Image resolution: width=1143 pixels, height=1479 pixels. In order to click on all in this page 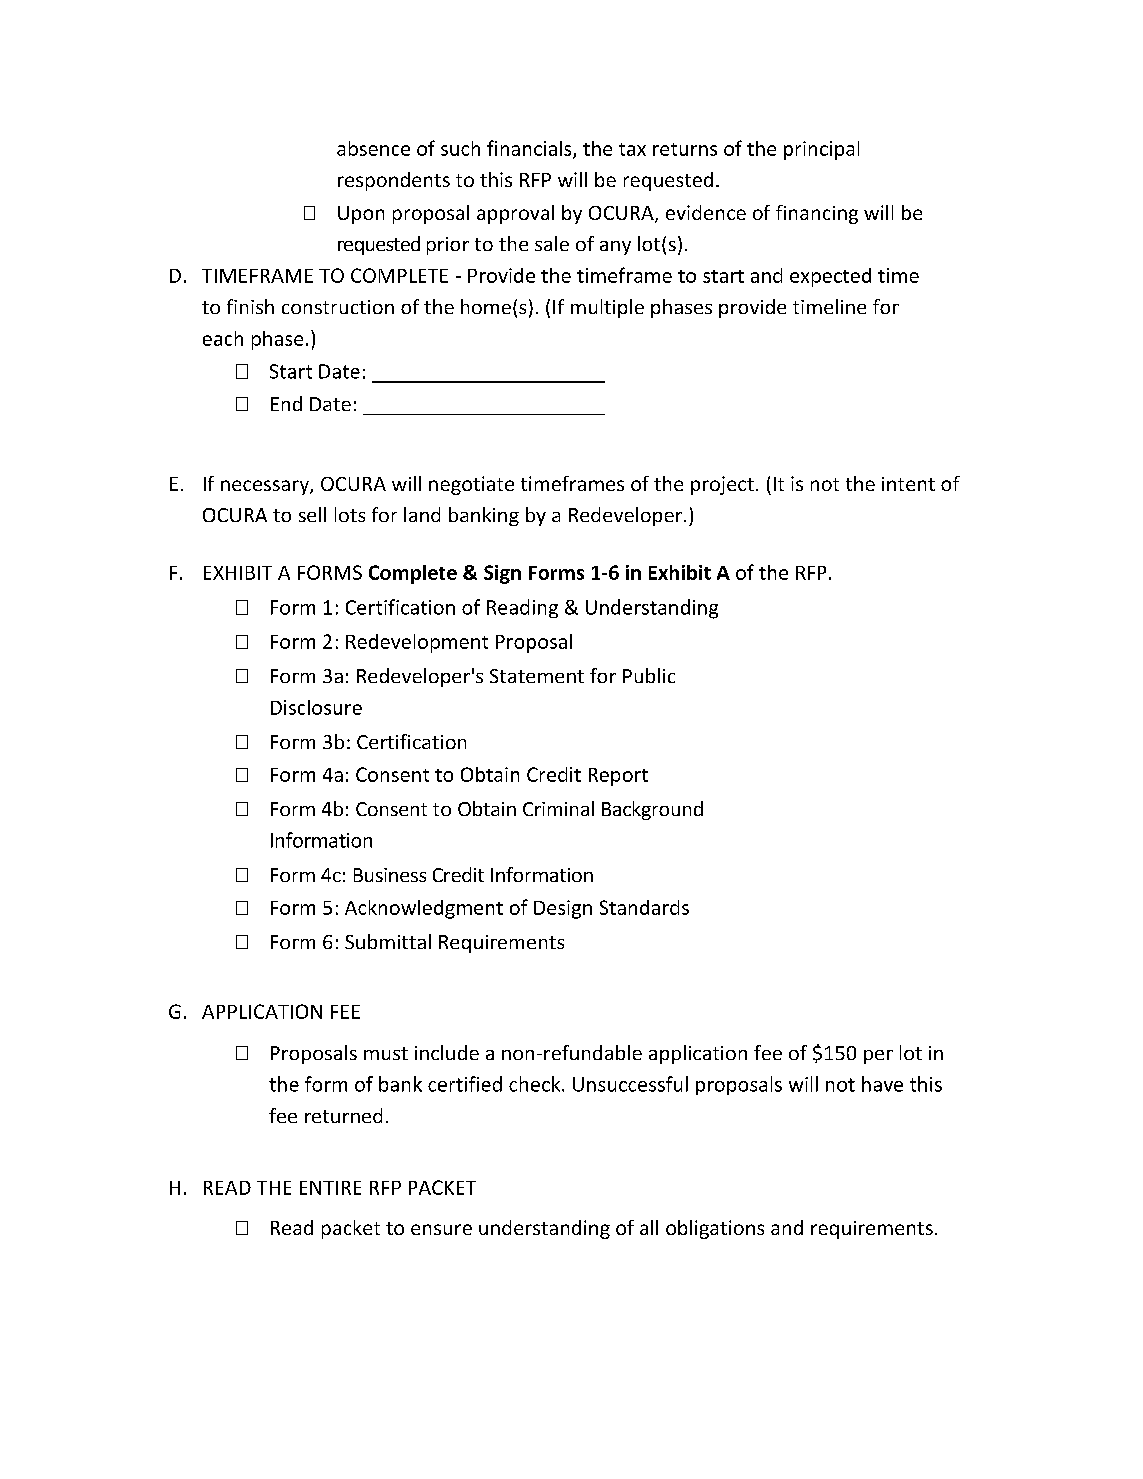, I will do `click(649, 1227)`.
